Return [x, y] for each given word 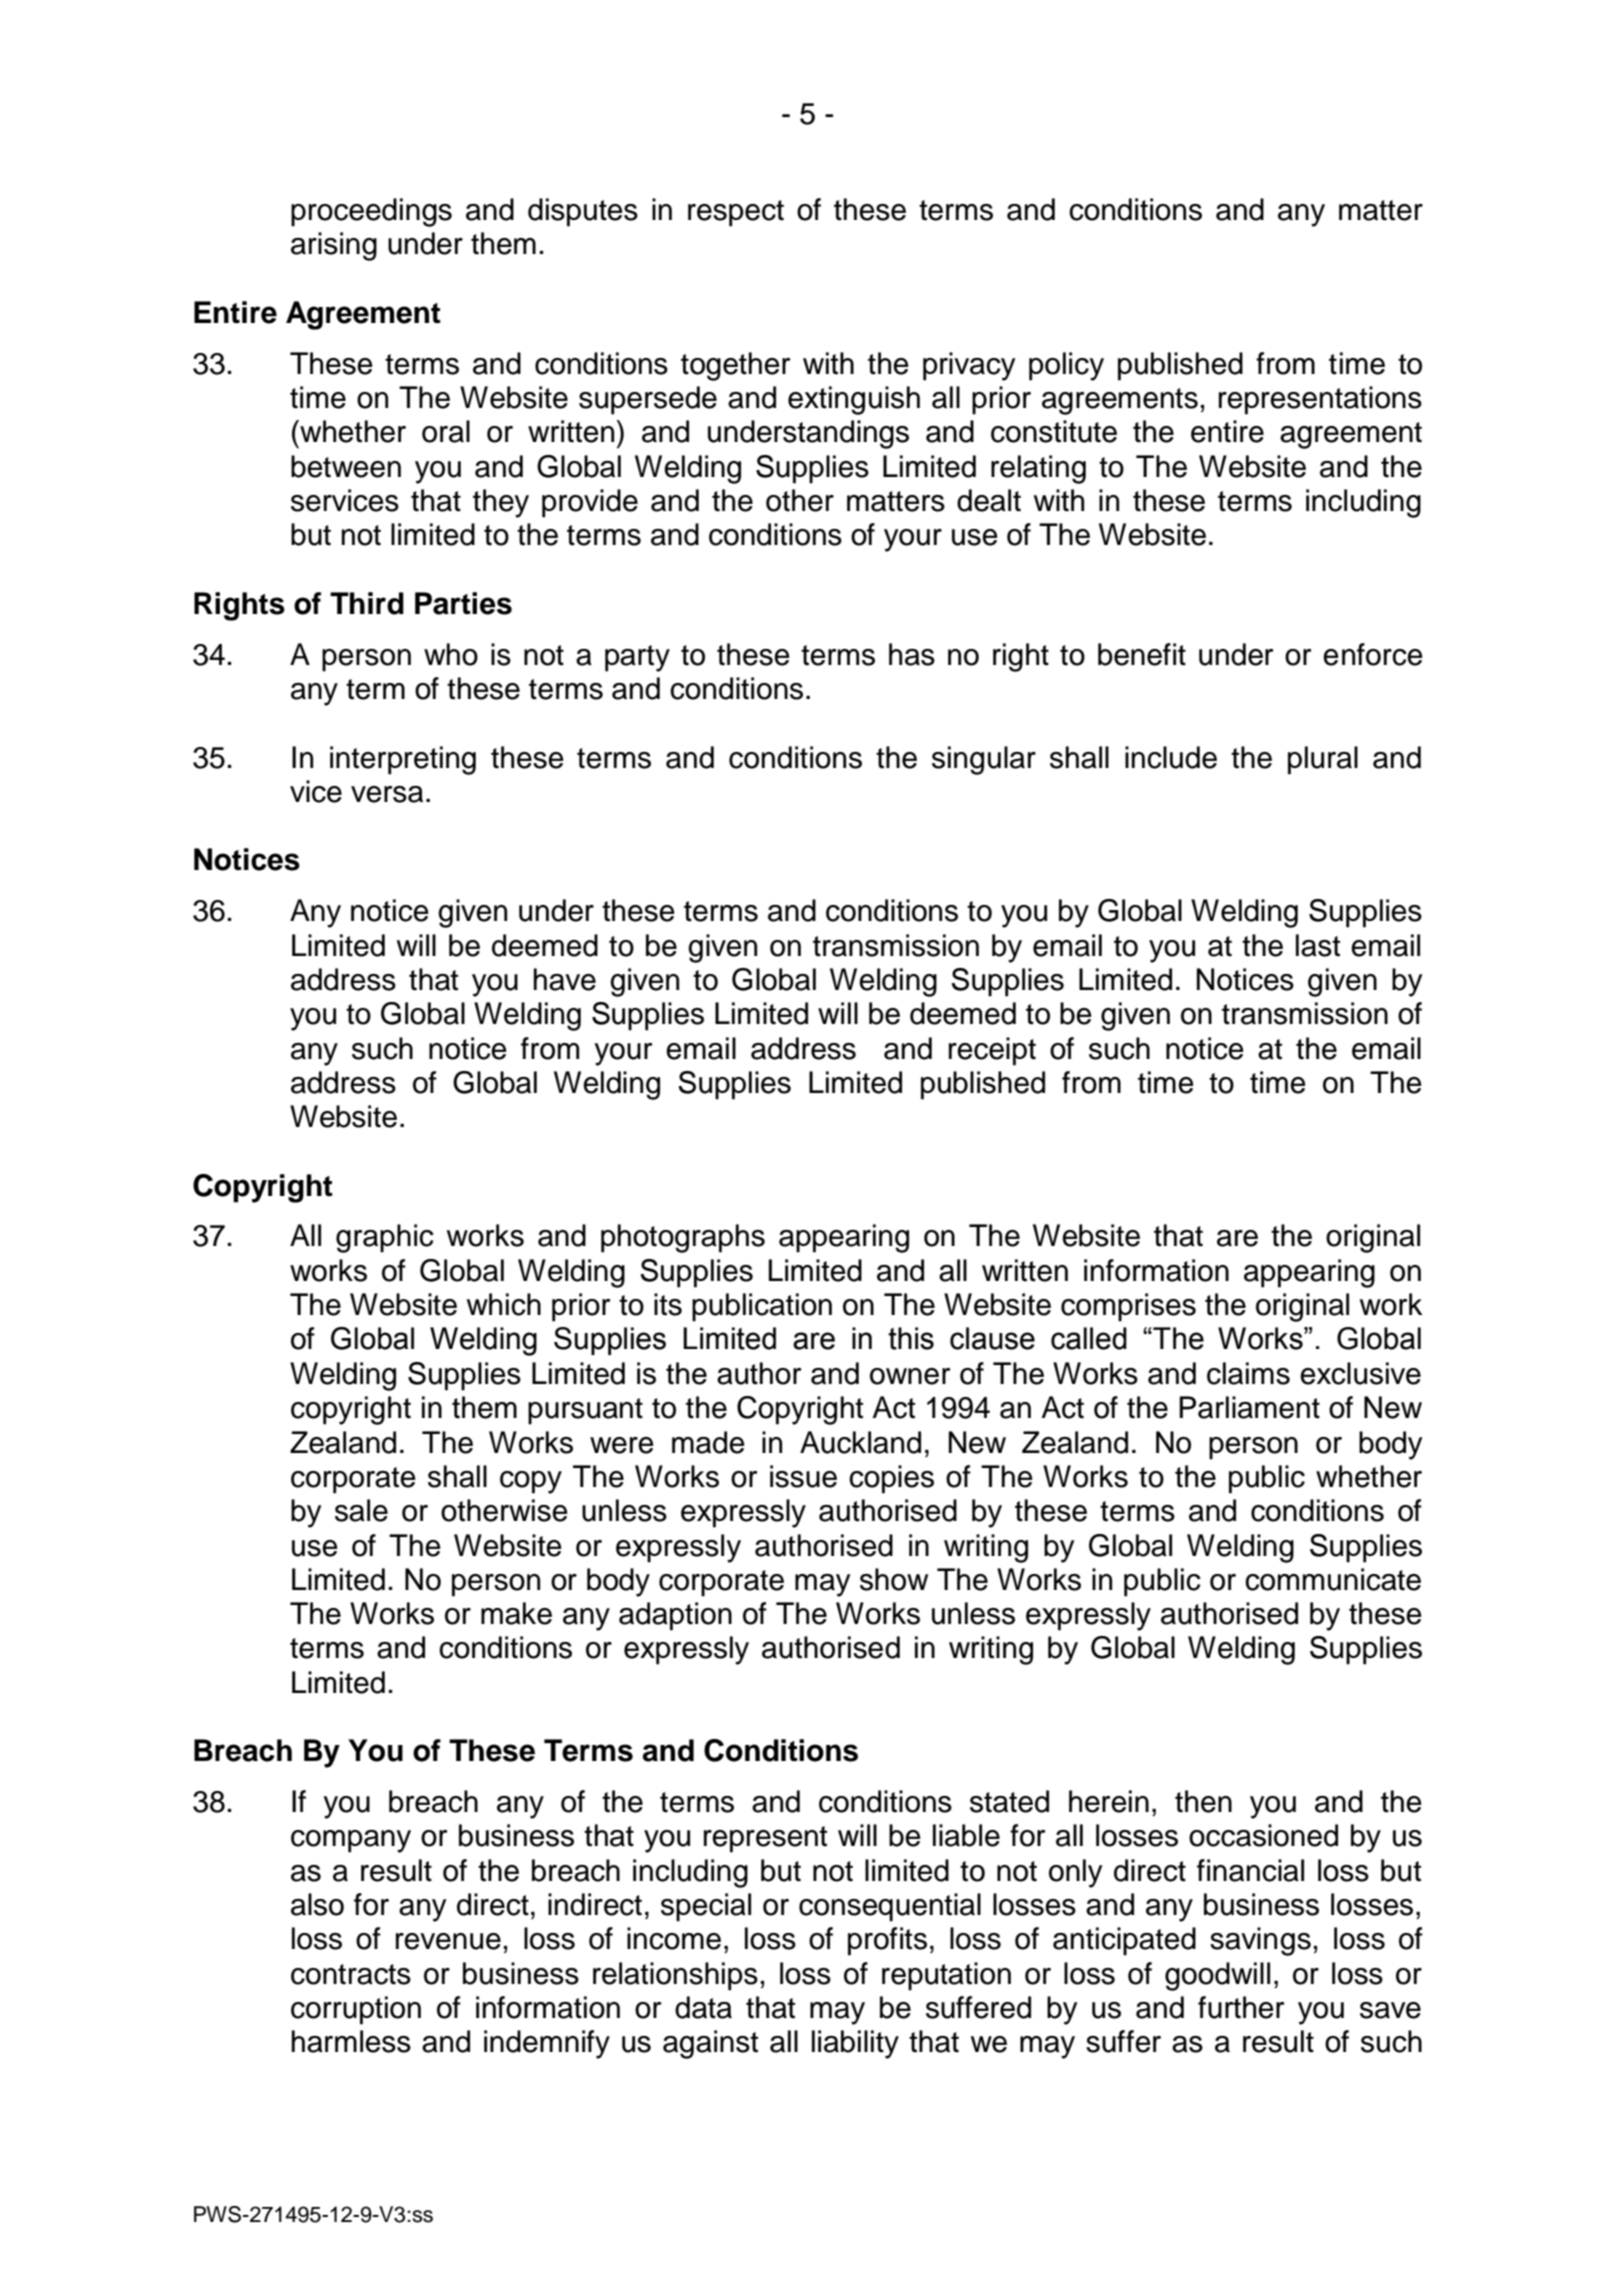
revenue [448, 1941]
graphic [385, 1238]
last [1318, 945]
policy [1066, 366]
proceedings [371, 212]
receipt [992, 1051]
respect [736, 213]
